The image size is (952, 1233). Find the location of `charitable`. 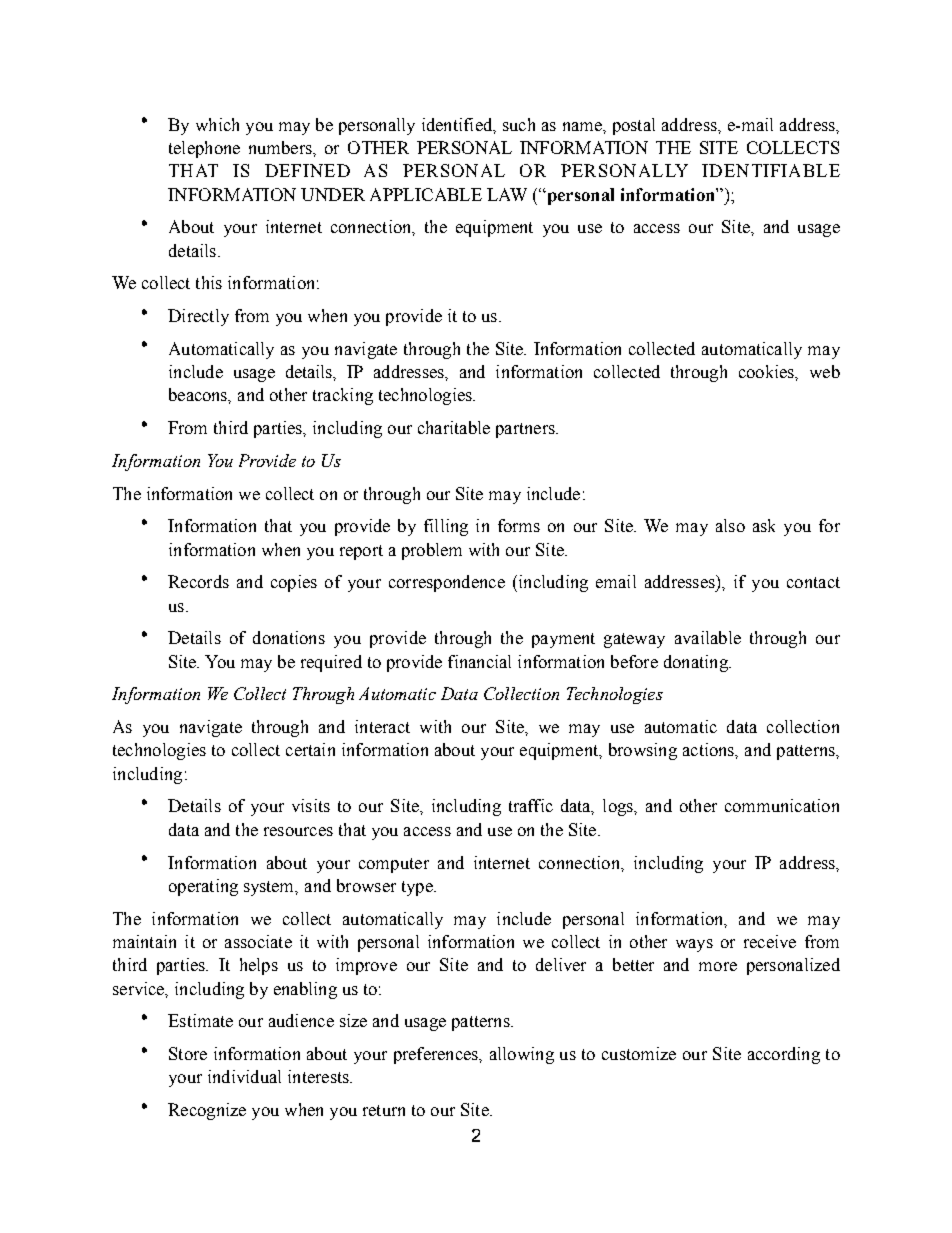

charitable is located at coordinates (454, 427).
